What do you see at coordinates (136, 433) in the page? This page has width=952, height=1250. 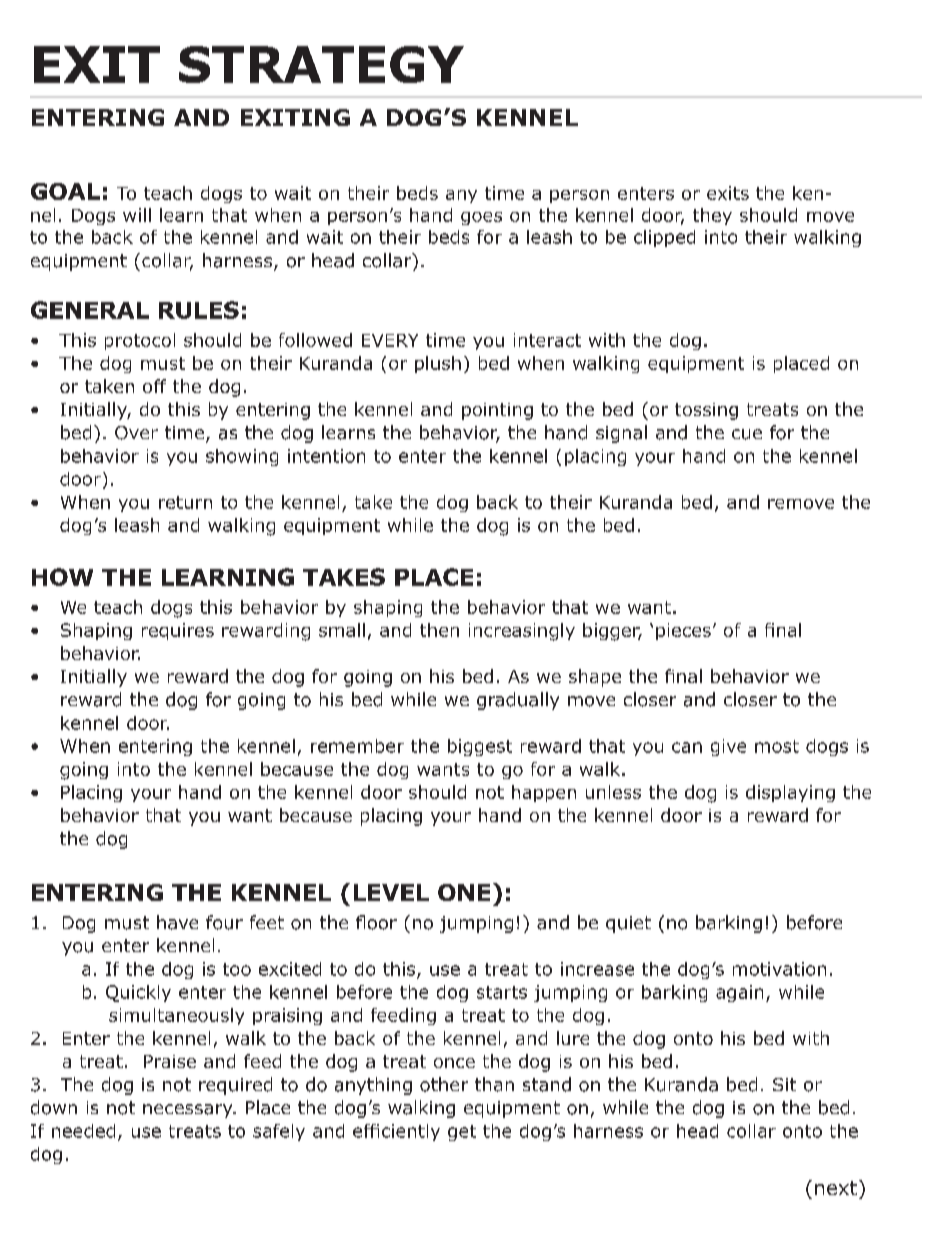 I see `Over` at bounding box center [136, 433].
